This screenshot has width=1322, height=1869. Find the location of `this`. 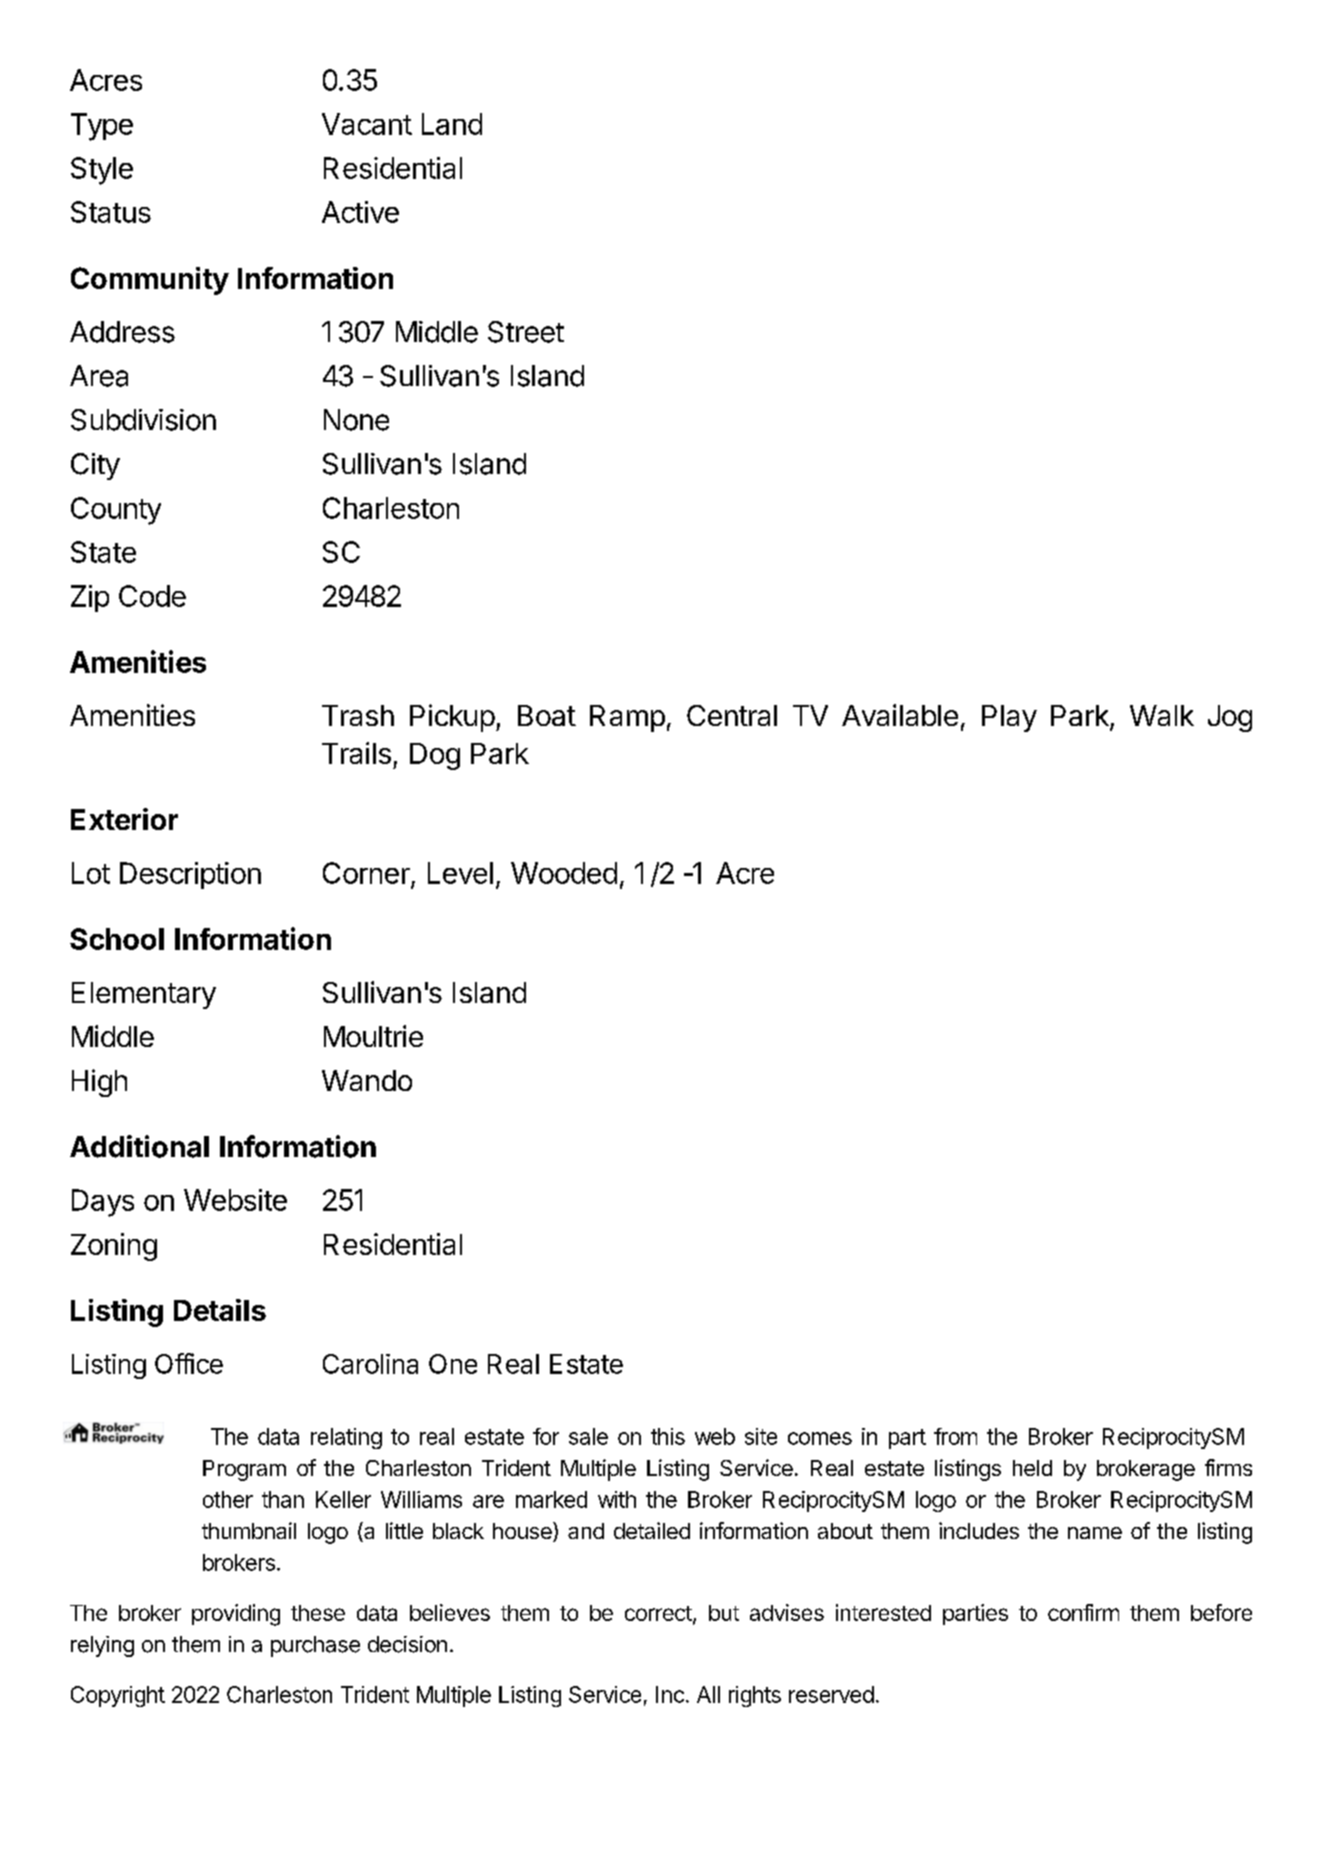

this is located at coordinates (668, 1436).
